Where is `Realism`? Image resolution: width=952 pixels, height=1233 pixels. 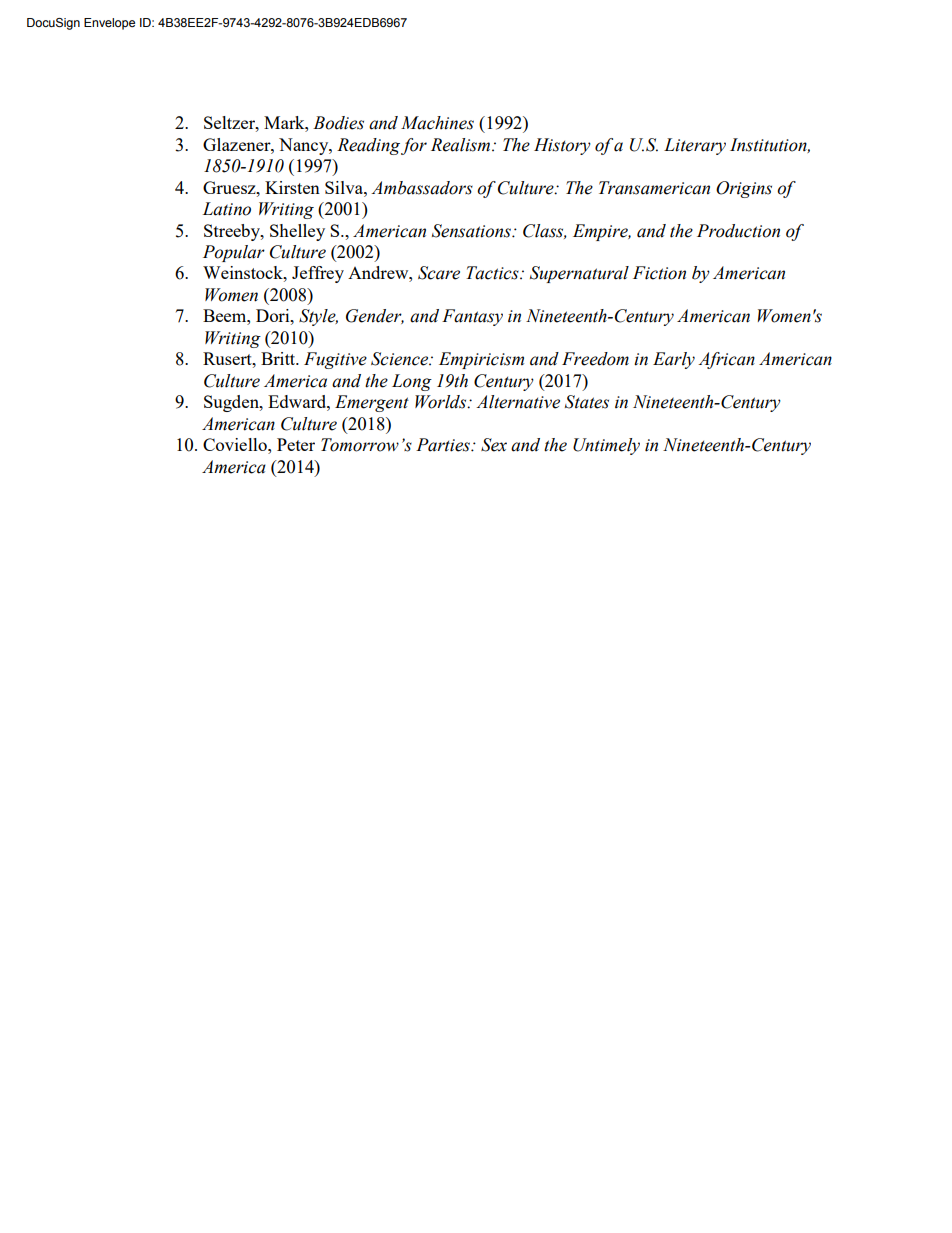 Realism is located at coordinates (462, 145).
